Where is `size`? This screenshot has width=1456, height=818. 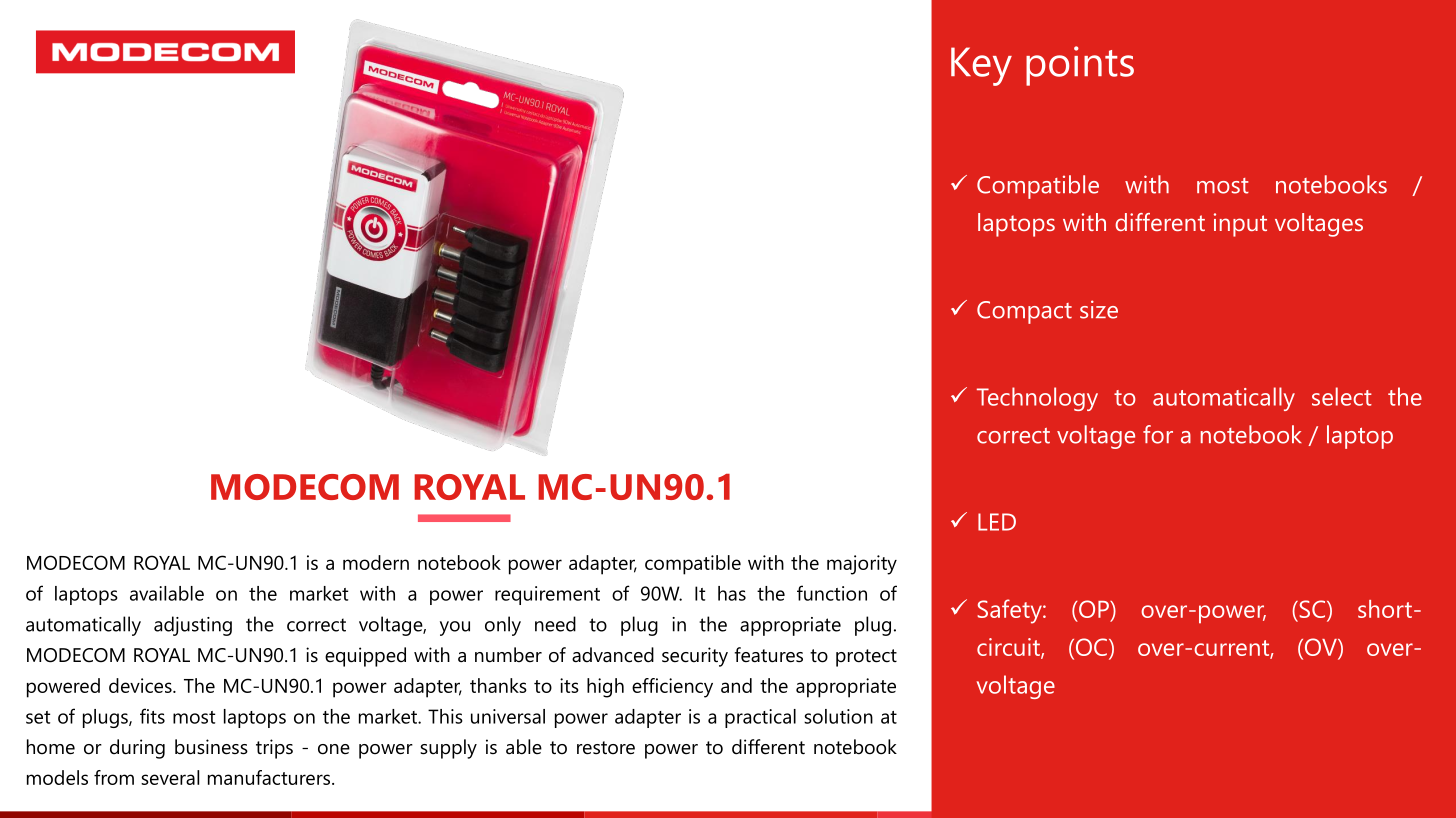
size is located at coordinates (1099, 309).
